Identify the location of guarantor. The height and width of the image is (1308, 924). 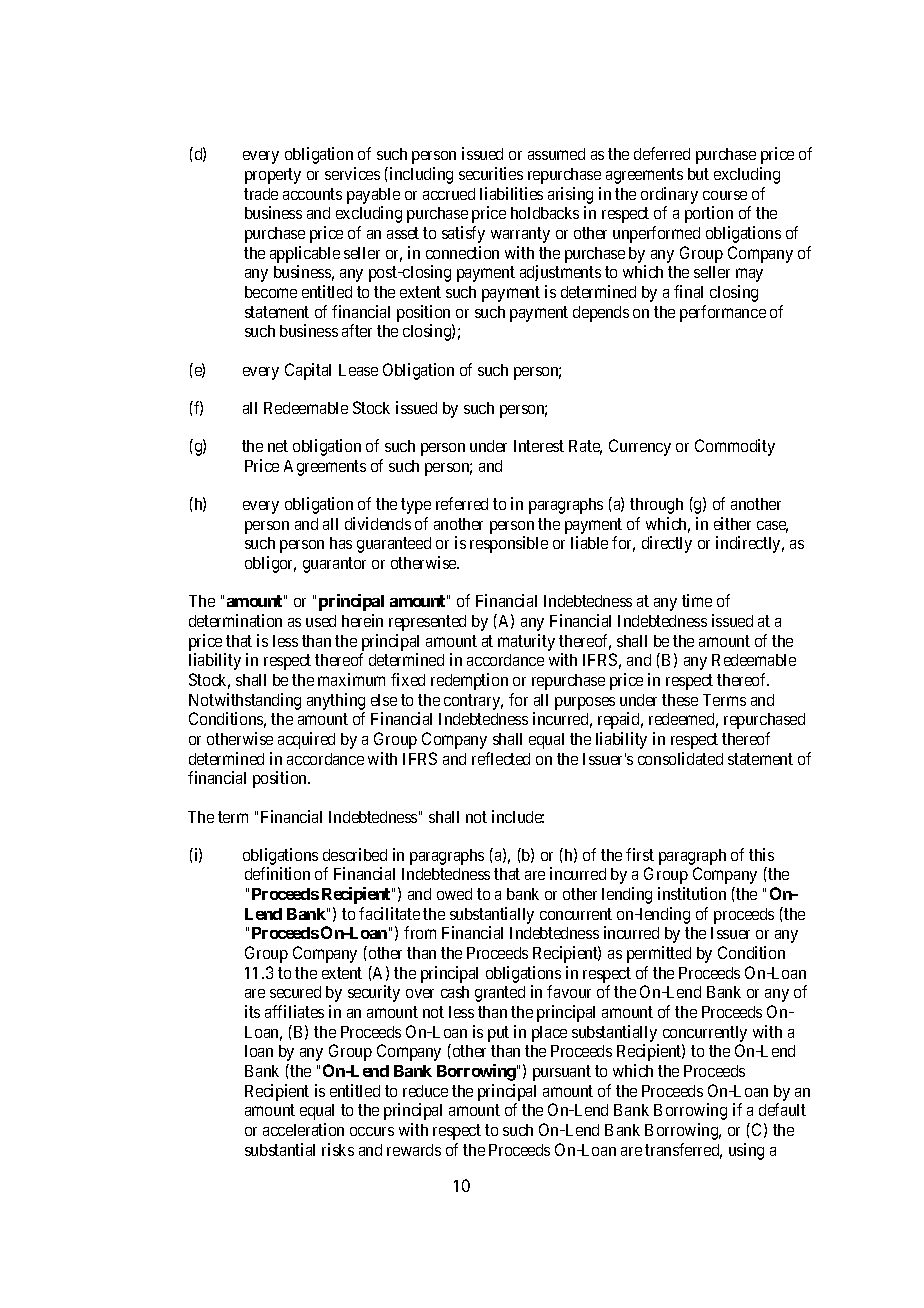
(334, 565).
